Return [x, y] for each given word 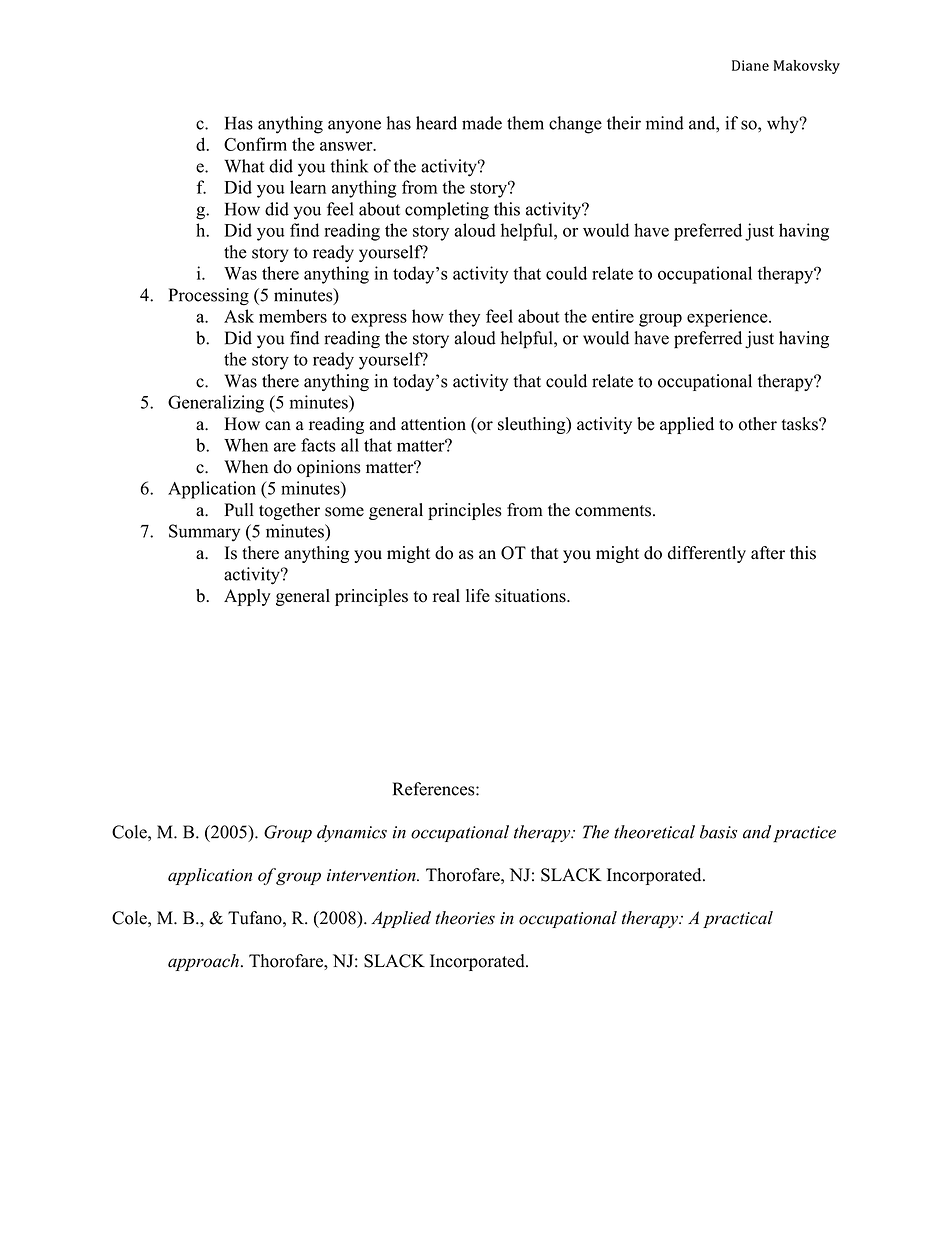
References [435, 789]
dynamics [352, 833]
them [525, 123]
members [293, 316]
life [478, 595]
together [289, 511]
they [464, 318]
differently [707, 554]
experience [728, 318]
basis [718, 832]
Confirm [255, 144]
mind [665, 123]
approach [203, 962]
